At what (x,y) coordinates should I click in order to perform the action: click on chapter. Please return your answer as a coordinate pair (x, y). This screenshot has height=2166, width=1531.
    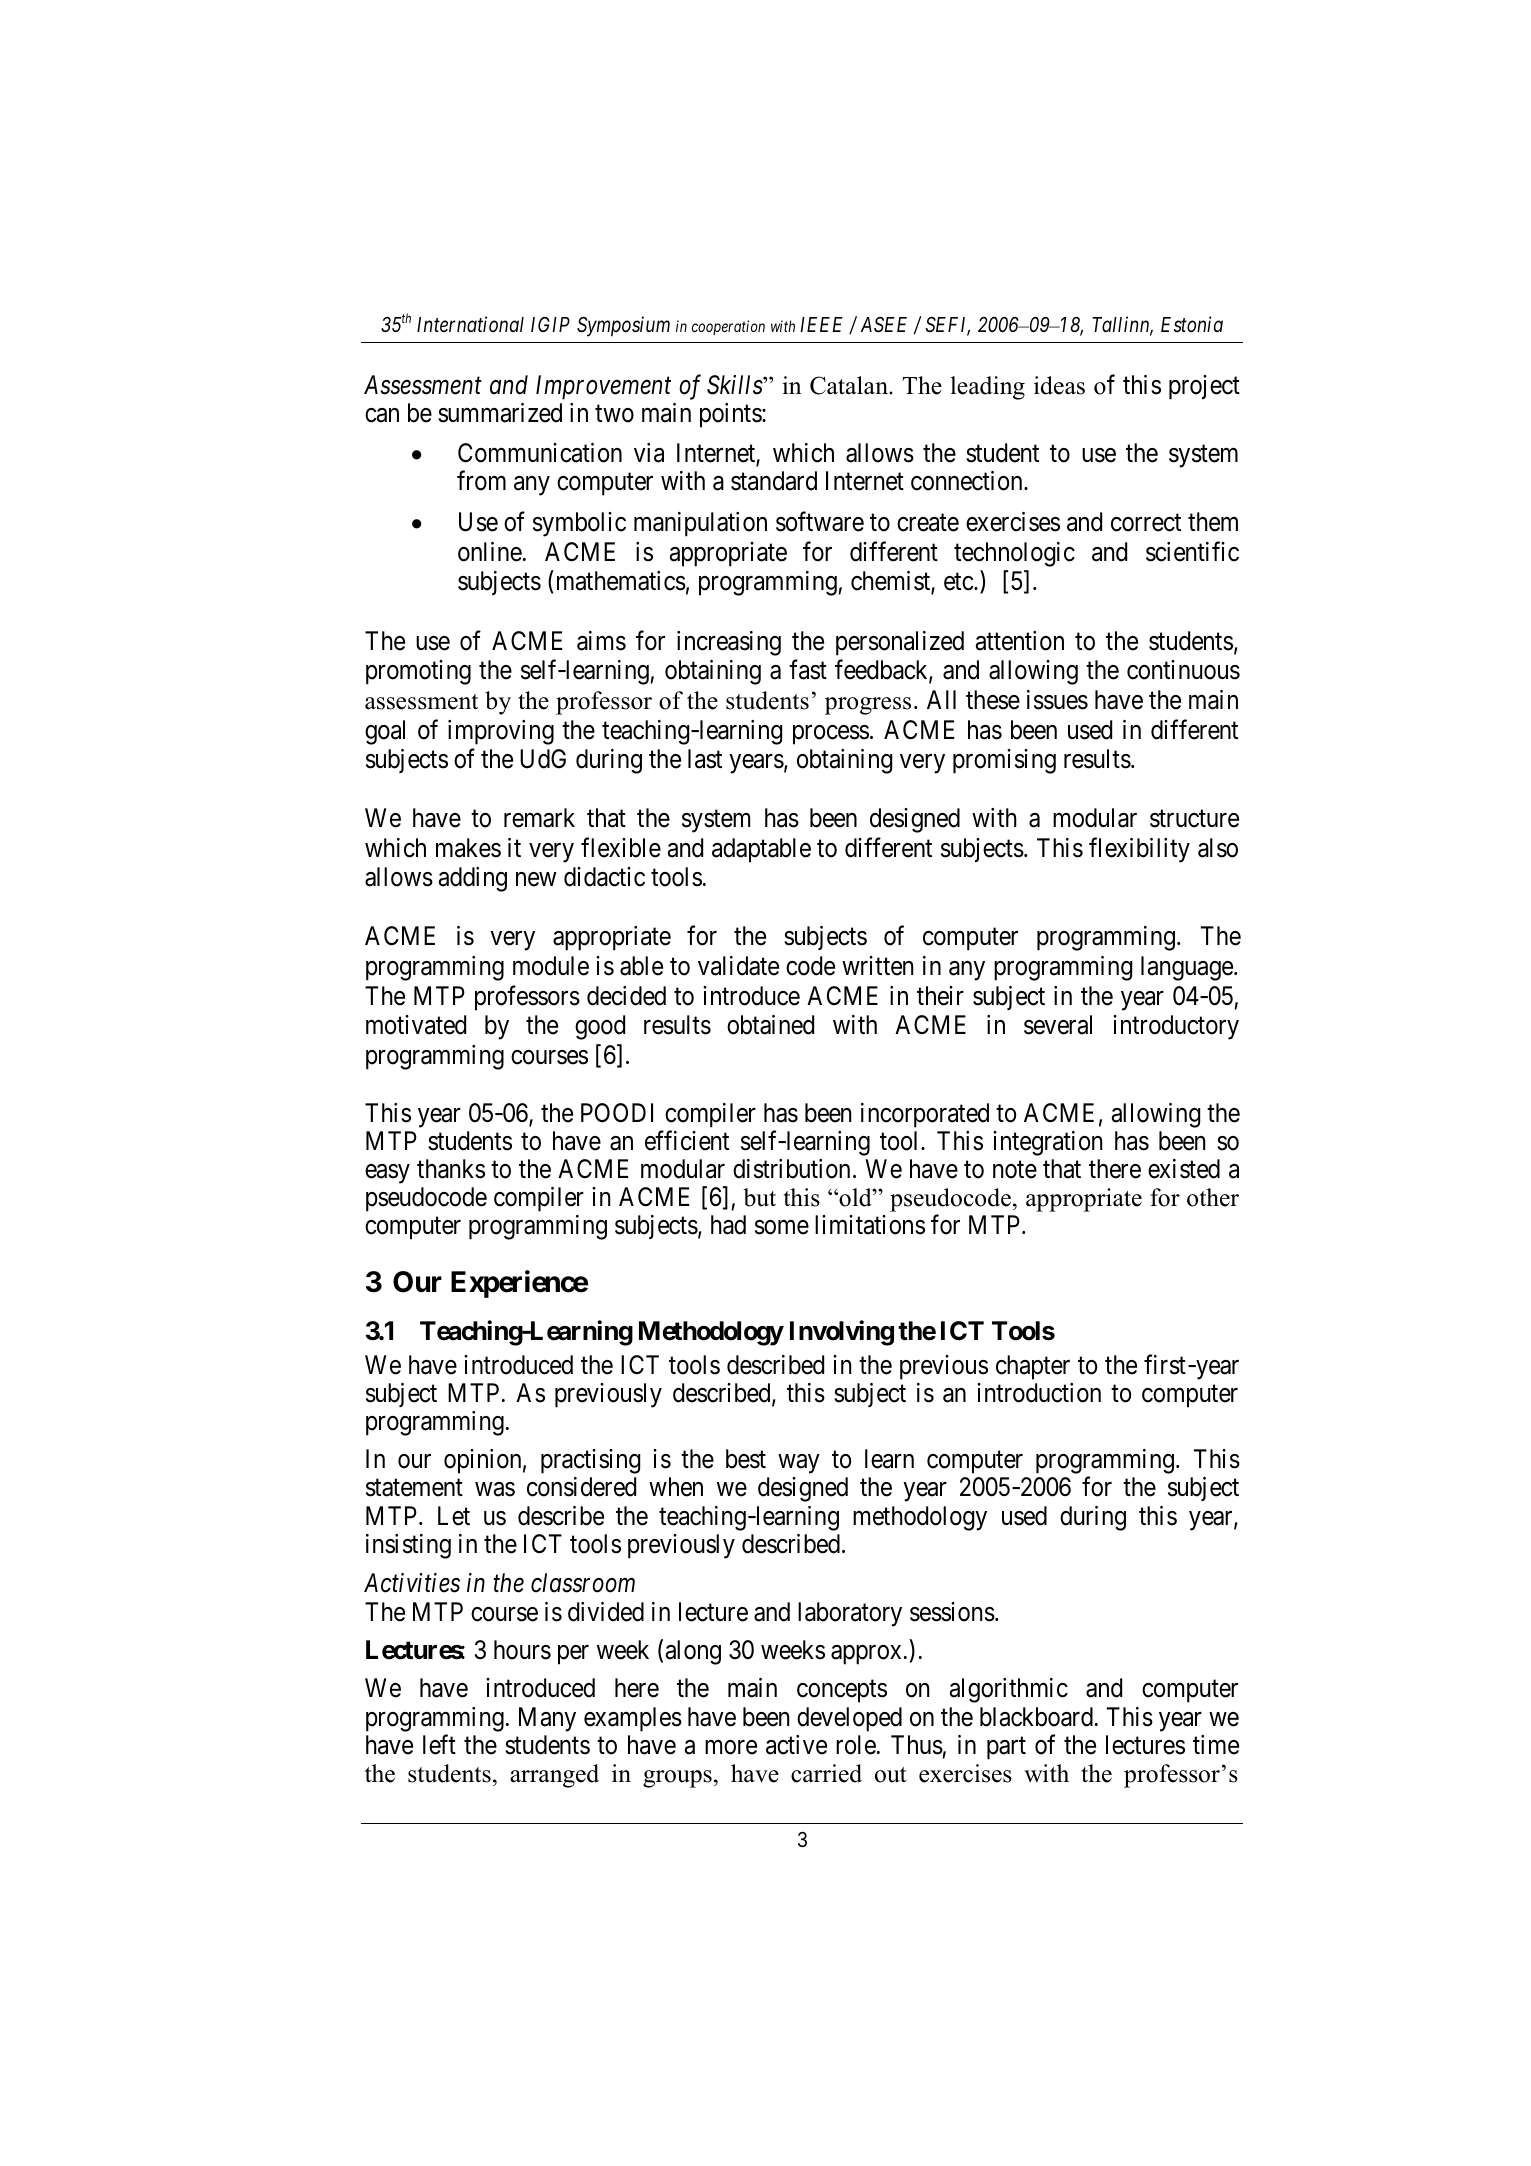
    Looking at the image, I should click on (1033, 1367).
